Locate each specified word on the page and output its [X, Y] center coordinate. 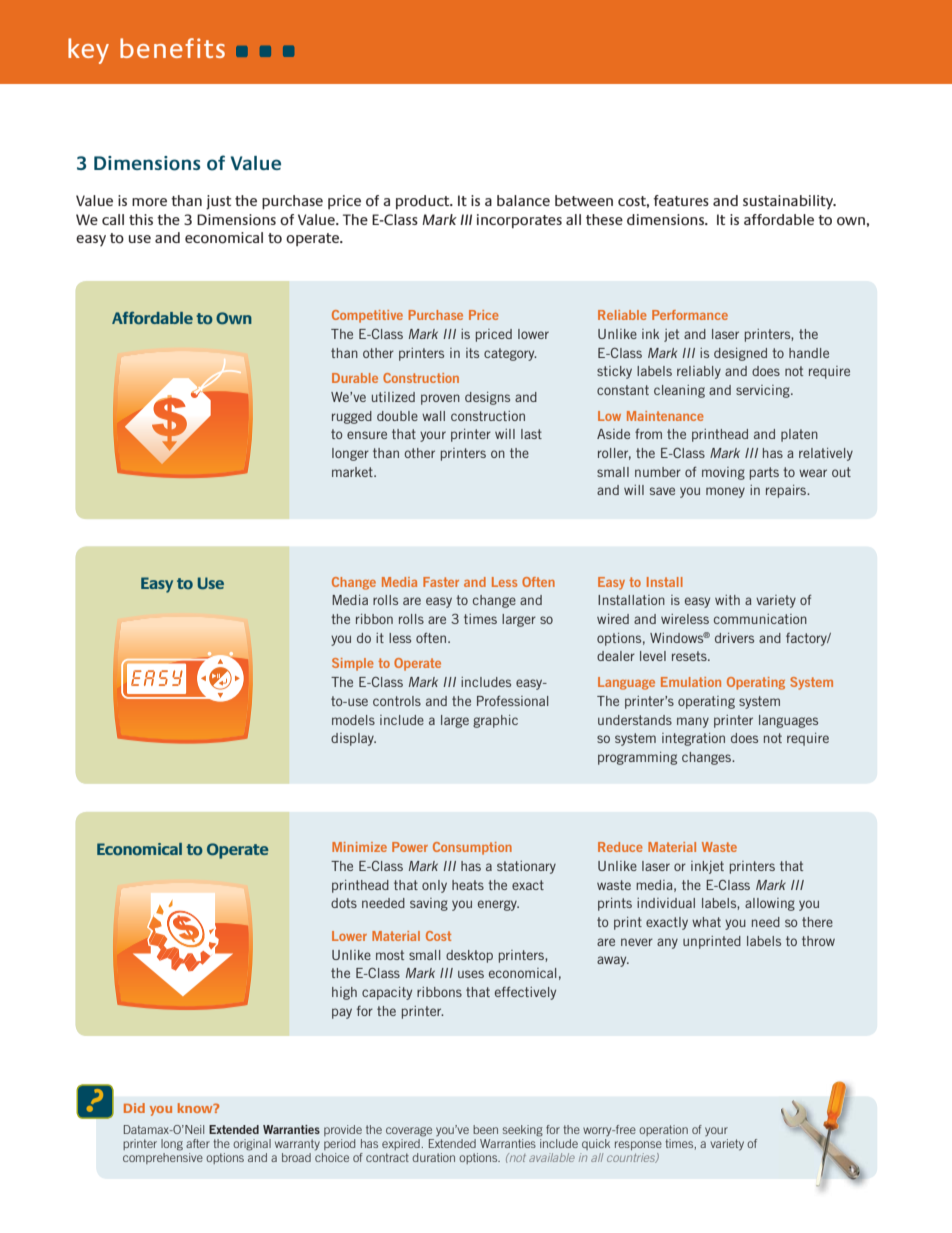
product [424, 202]
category [510, 354]
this [141, 219]
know [196, 1108]
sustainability [789, 202]
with [727, 600]
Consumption [472, 848]
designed [740, 354]
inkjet [707, 867]
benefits [172, 48]
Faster [441, 582]
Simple [353, 664]
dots [344, 903]
